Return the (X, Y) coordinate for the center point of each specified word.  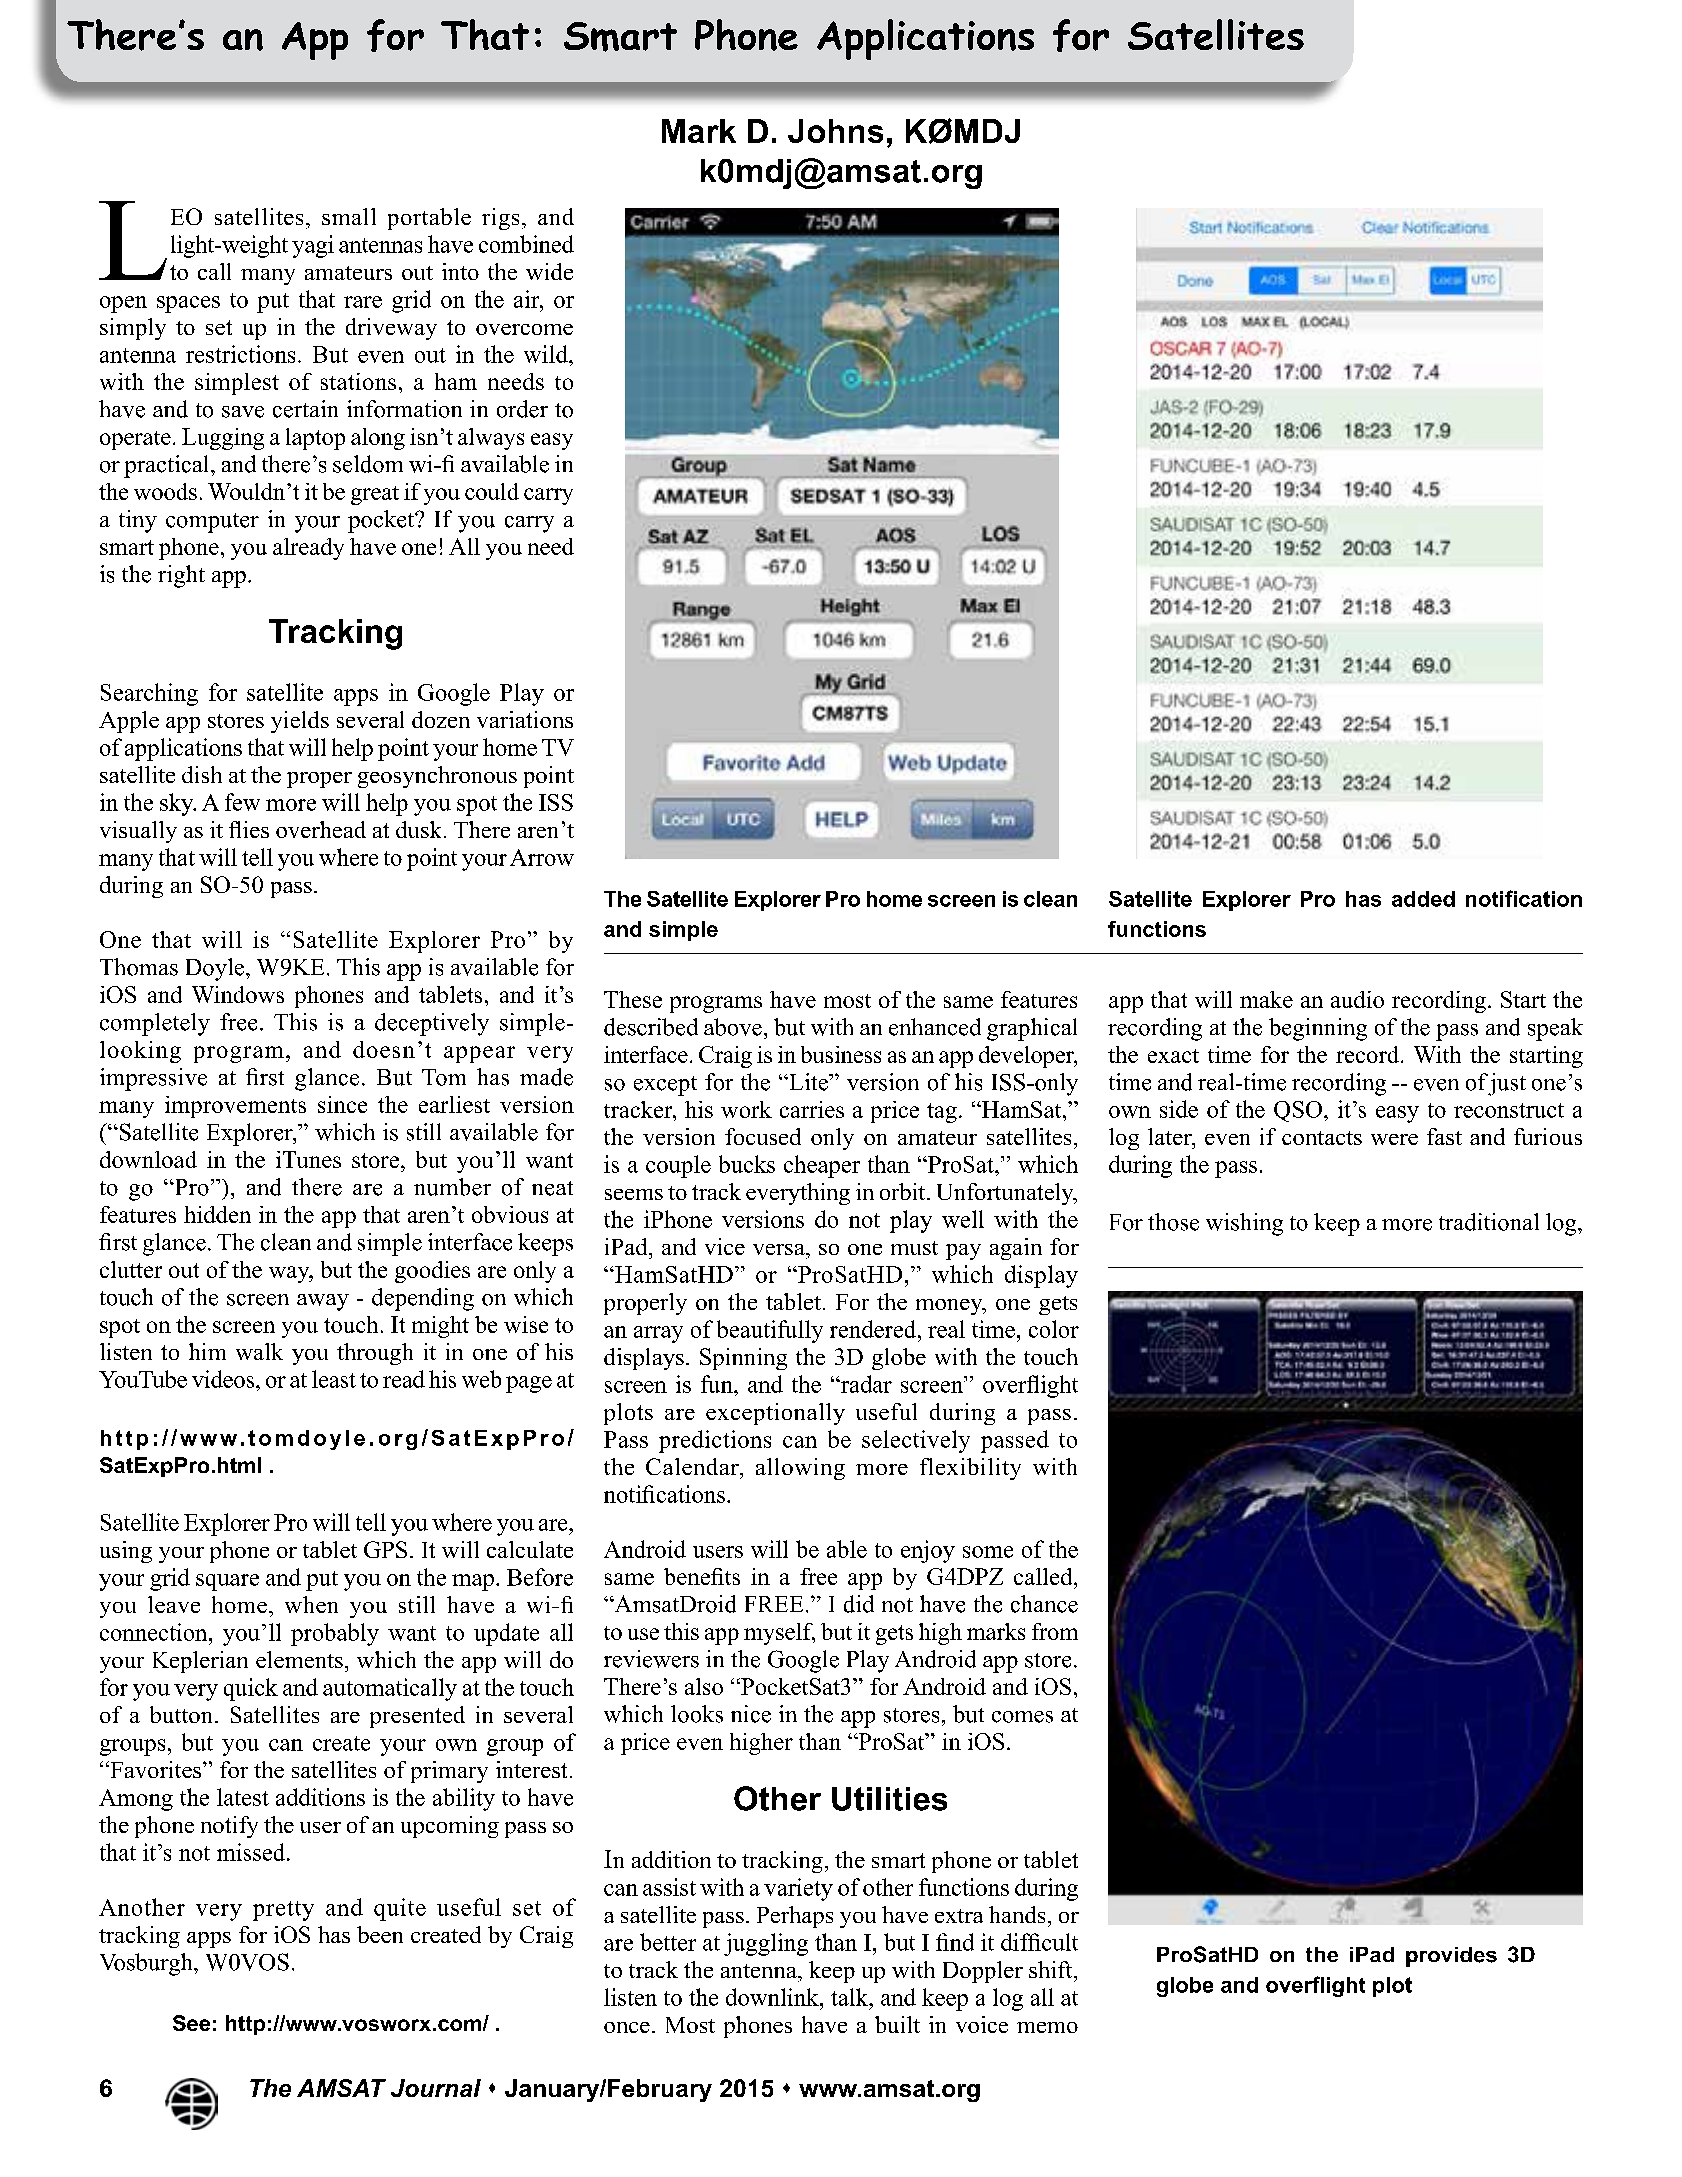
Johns (835, 131)
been (380, 1934)
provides (1451, 1957)
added (1423, 899)
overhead (321, 829)
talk (851, 1997)
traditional (1489, 1222)
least (334, 1379)
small (349, 216)
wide (549, 271)
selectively (916, 1441)
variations (525, 719)
